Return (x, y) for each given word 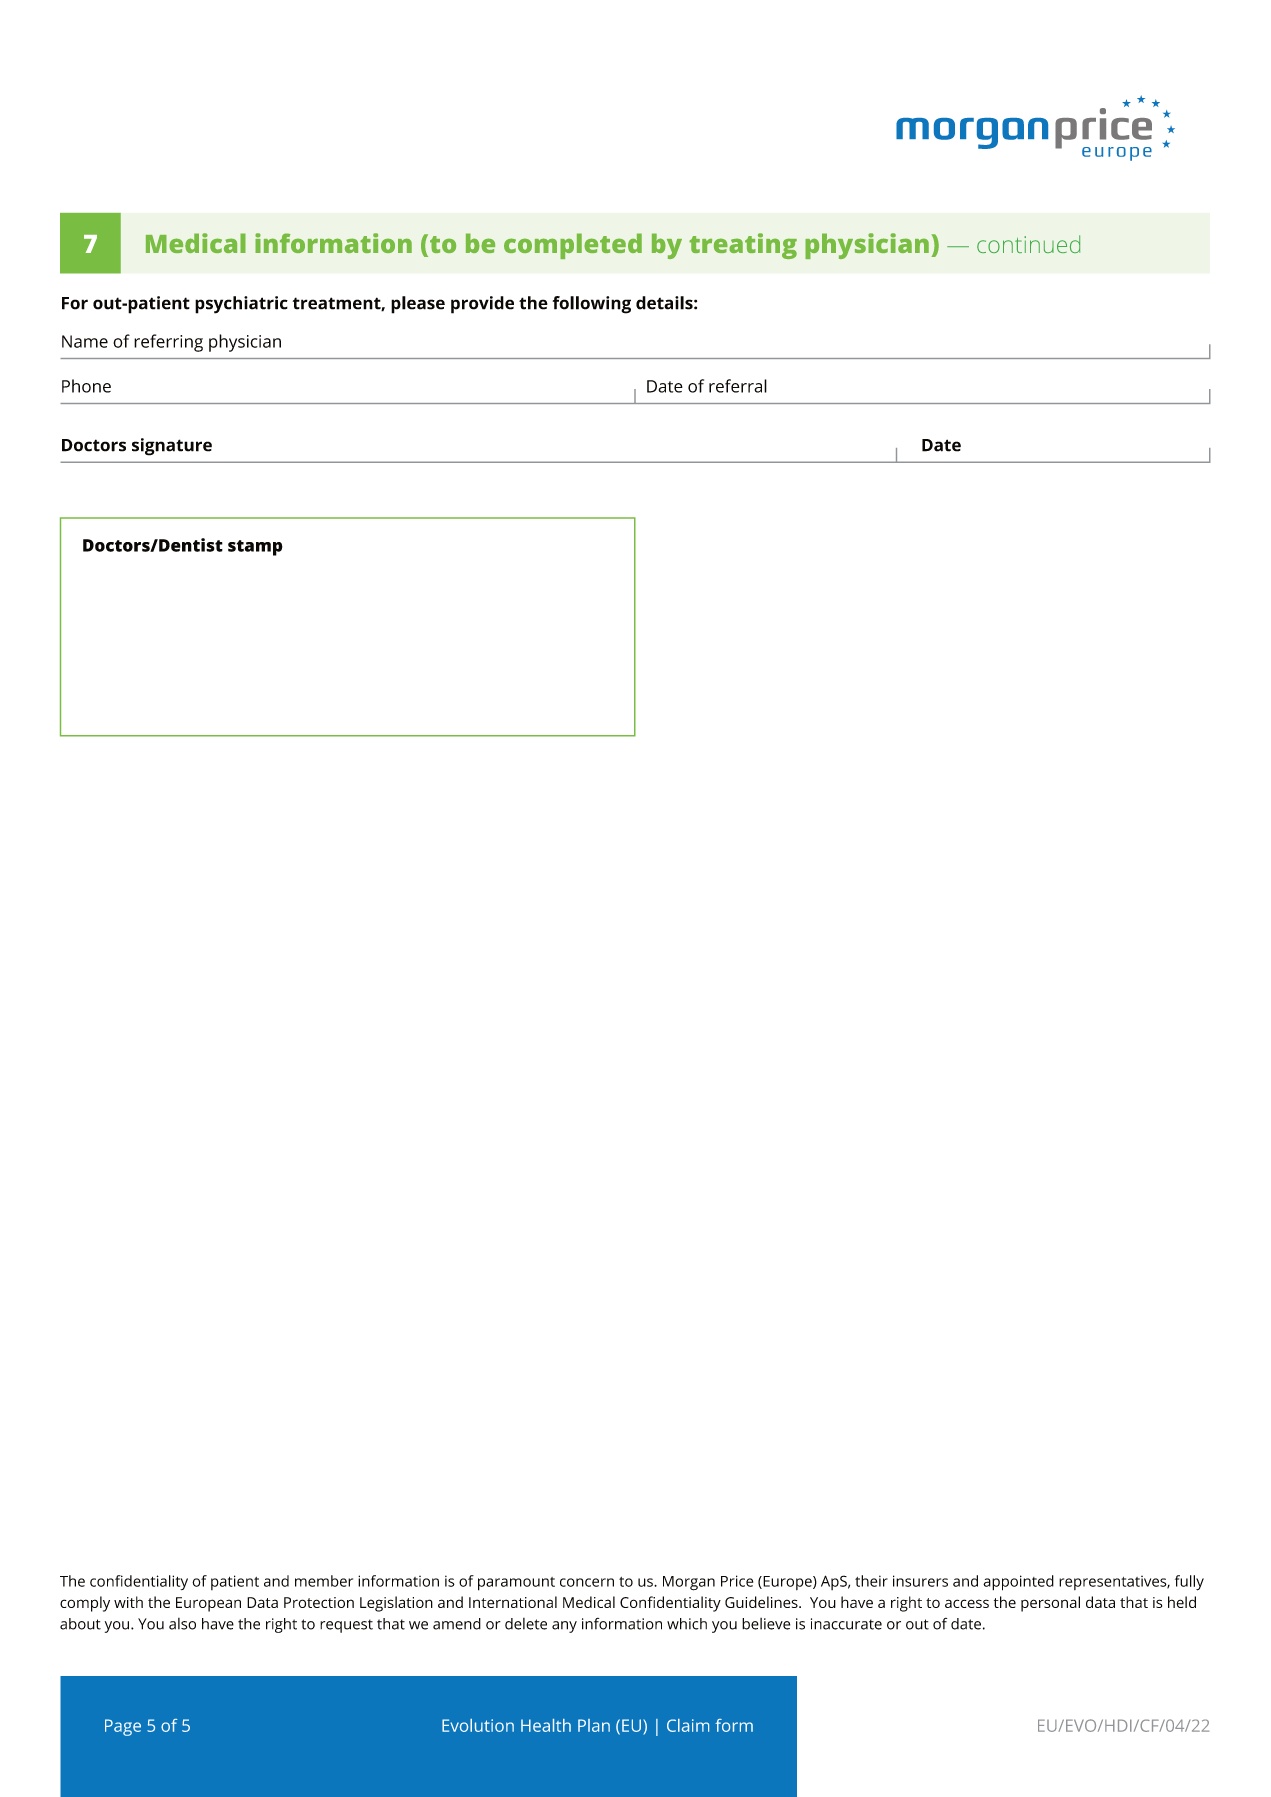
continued (1028, 244)
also (182, 1624)
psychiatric (241, 305)
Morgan (689, 1583)
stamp (255, 548)
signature (172, 447)
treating (743, 246)
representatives (1114, 1583)
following (592, 305)
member (324, 1581)
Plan (594, 1725)
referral (738, 386)
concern (587, 1582)
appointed (1018, 1583)
